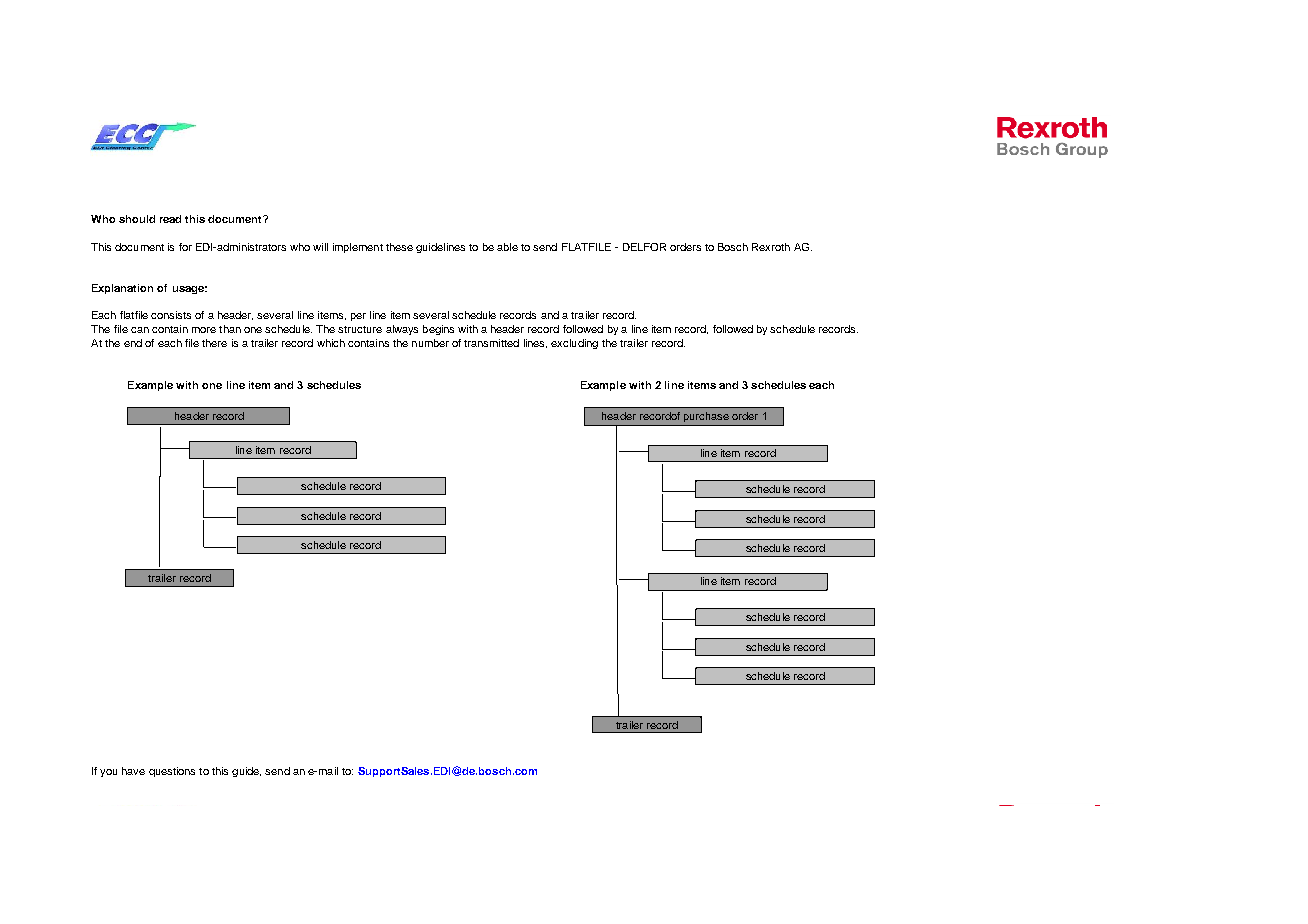  What do you see at coordinates (172, 772) in the document?
I see `questions` at bounding box center [172, 772].
